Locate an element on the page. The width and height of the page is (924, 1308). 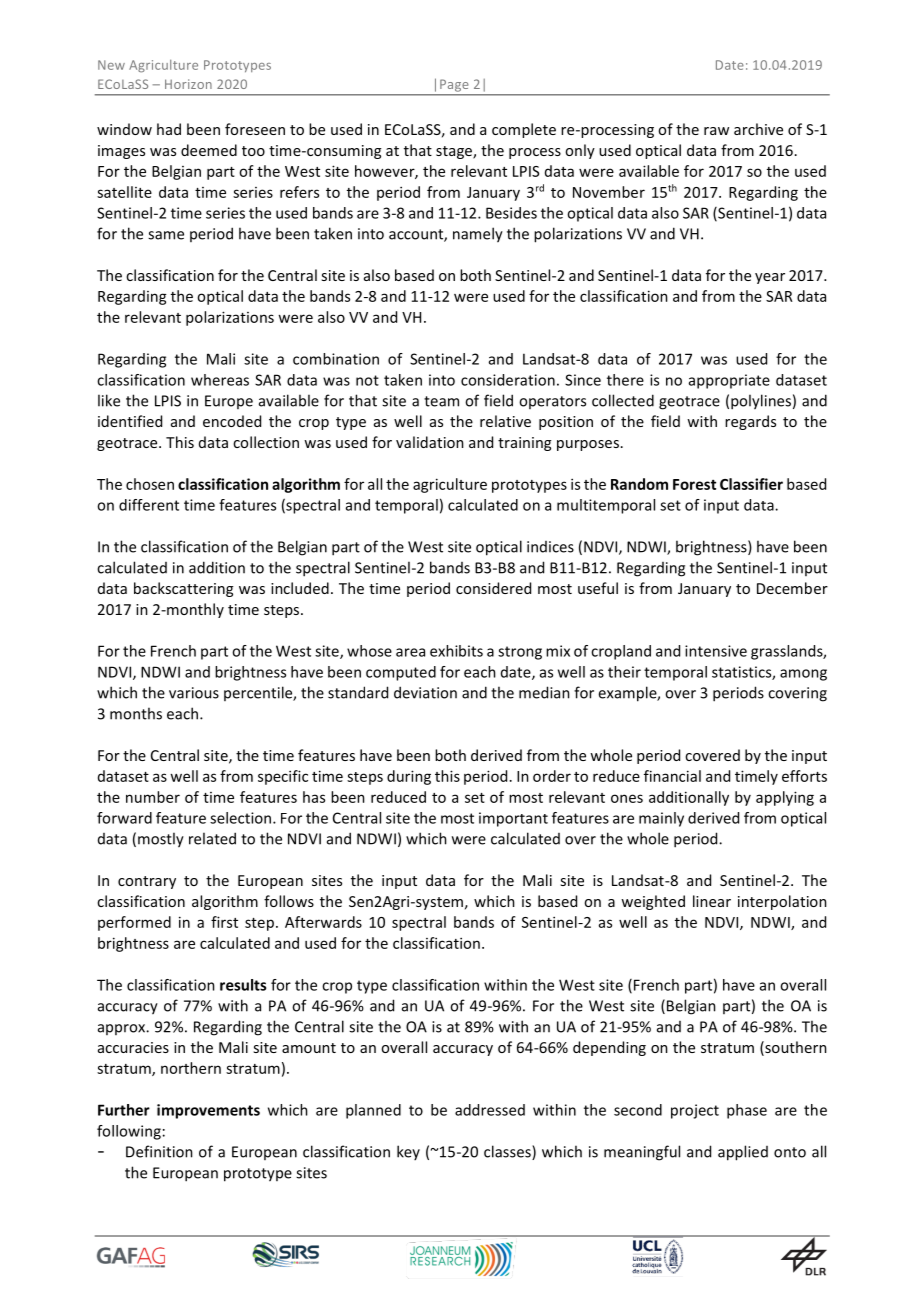
had is located at coordinates (169, 129).
